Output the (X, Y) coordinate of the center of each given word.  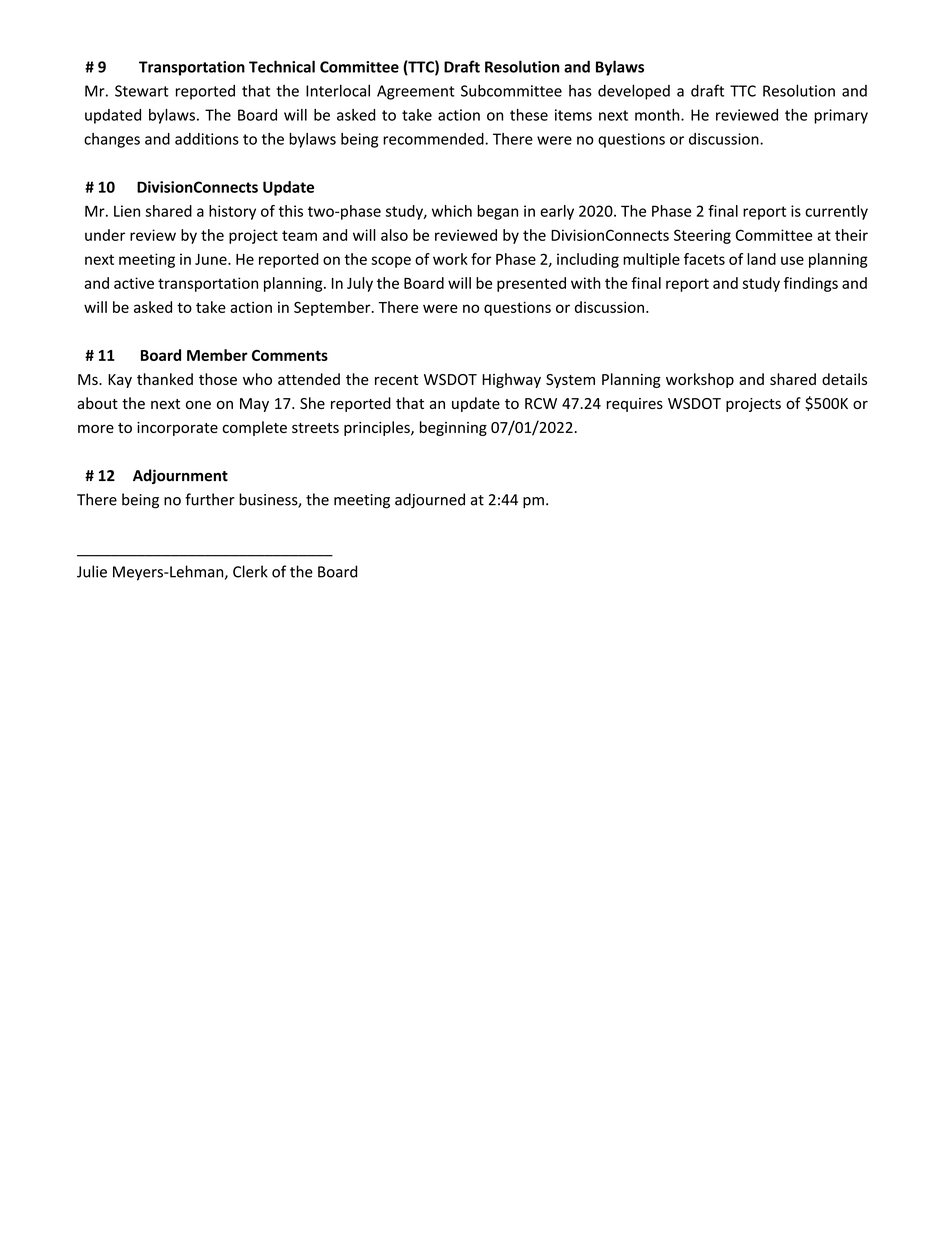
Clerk (250, 571)
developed (634, 92)
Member (217, 355)
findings (811, 284)
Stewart (142, 91)
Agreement (416, 92)
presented (531, 284)
